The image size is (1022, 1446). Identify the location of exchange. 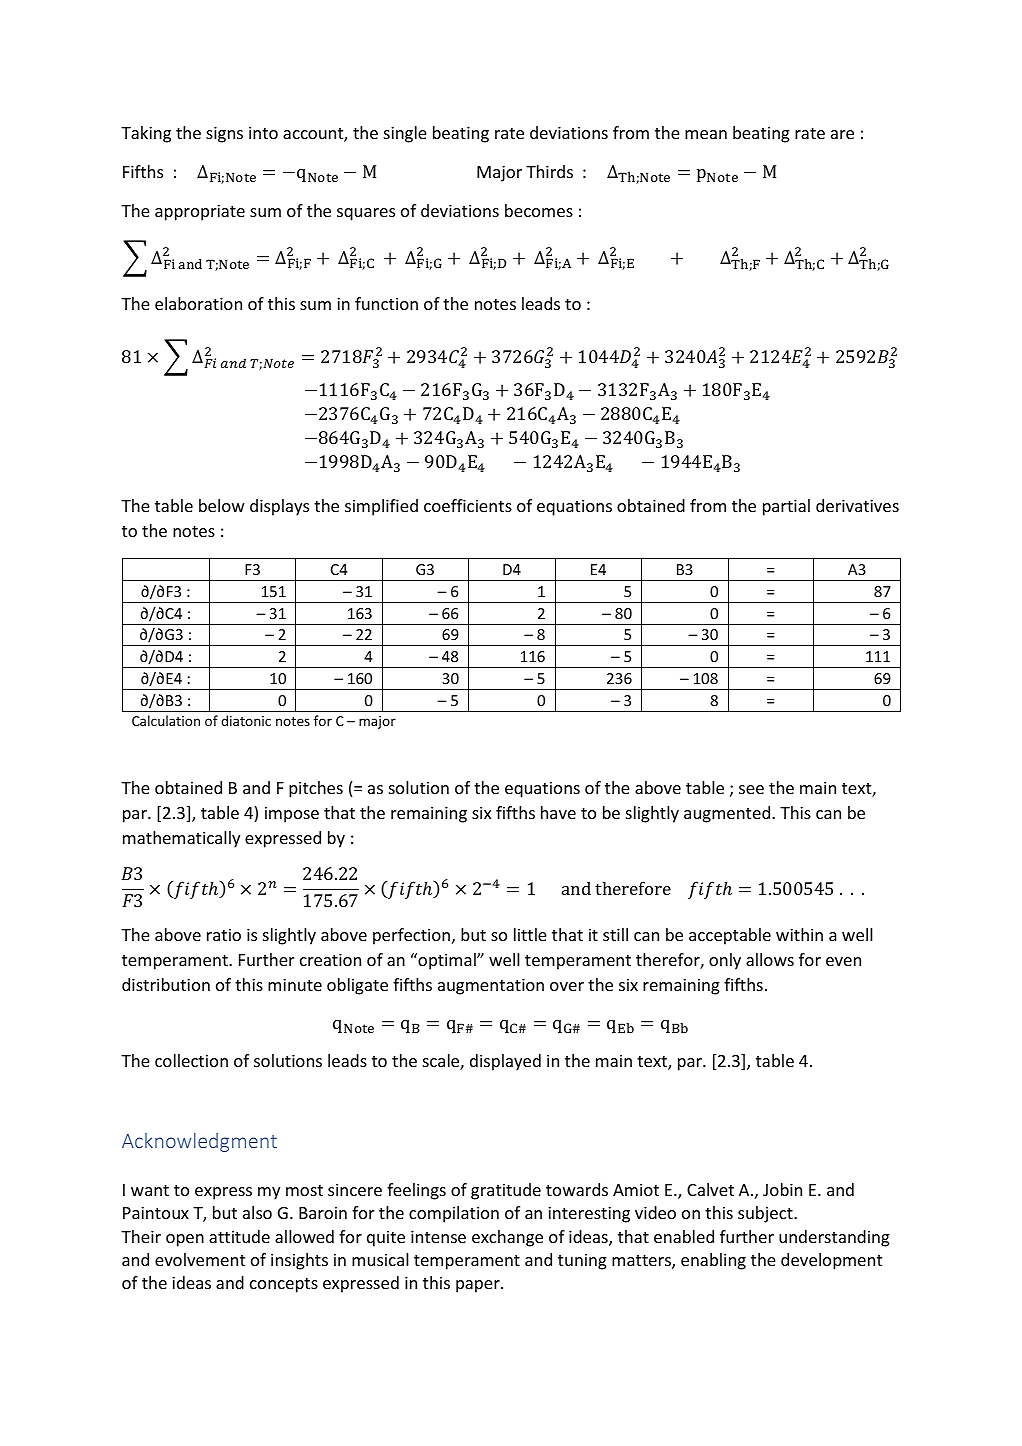
(507, 1238).
